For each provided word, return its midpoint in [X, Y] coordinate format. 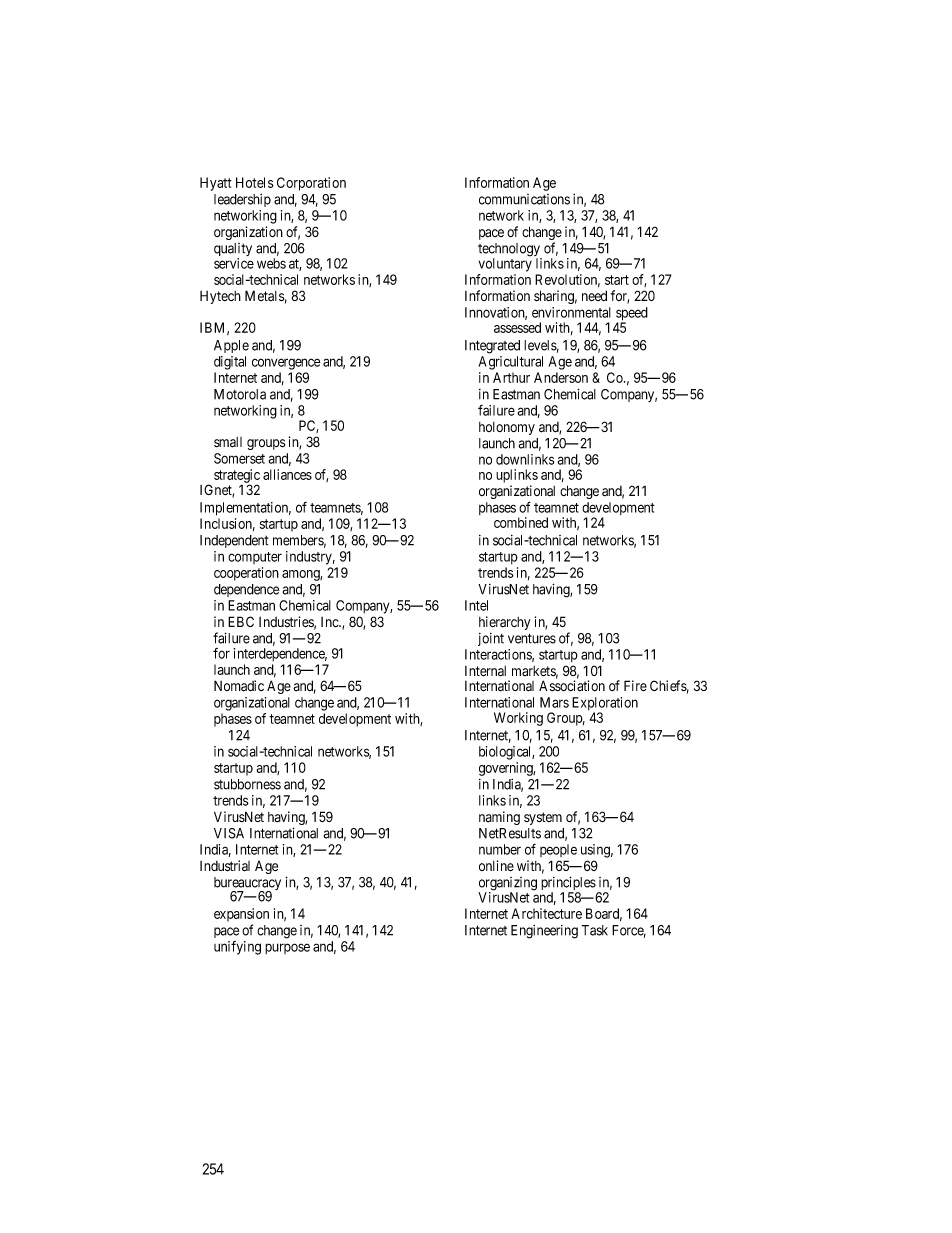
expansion [241, 915]
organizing [507, 885]
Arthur [511, 377]
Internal [485, 671]
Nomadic [239, 686]
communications [524, 199]
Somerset [239, 458]
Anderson [561, 377]
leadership [242, 200]
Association [572, 685]
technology [510, 251]
